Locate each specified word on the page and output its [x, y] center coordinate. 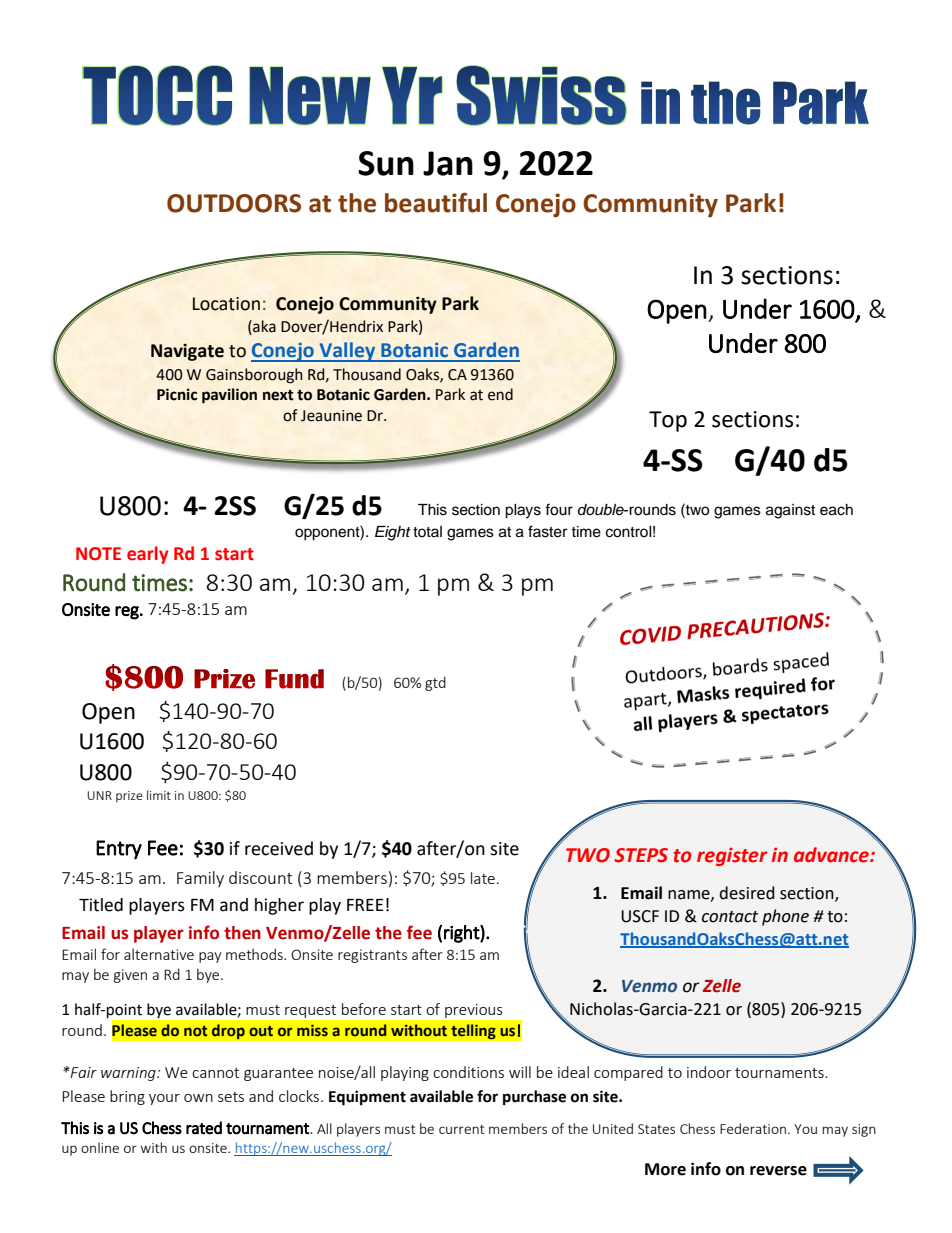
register [732, 856]
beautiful [436, 202]
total [427, 531]
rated [204, 1128]
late [483, 878]
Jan [448, 163]
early [148, 555]
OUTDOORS [234, 203]
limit [159, 795]
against [790, 511]
